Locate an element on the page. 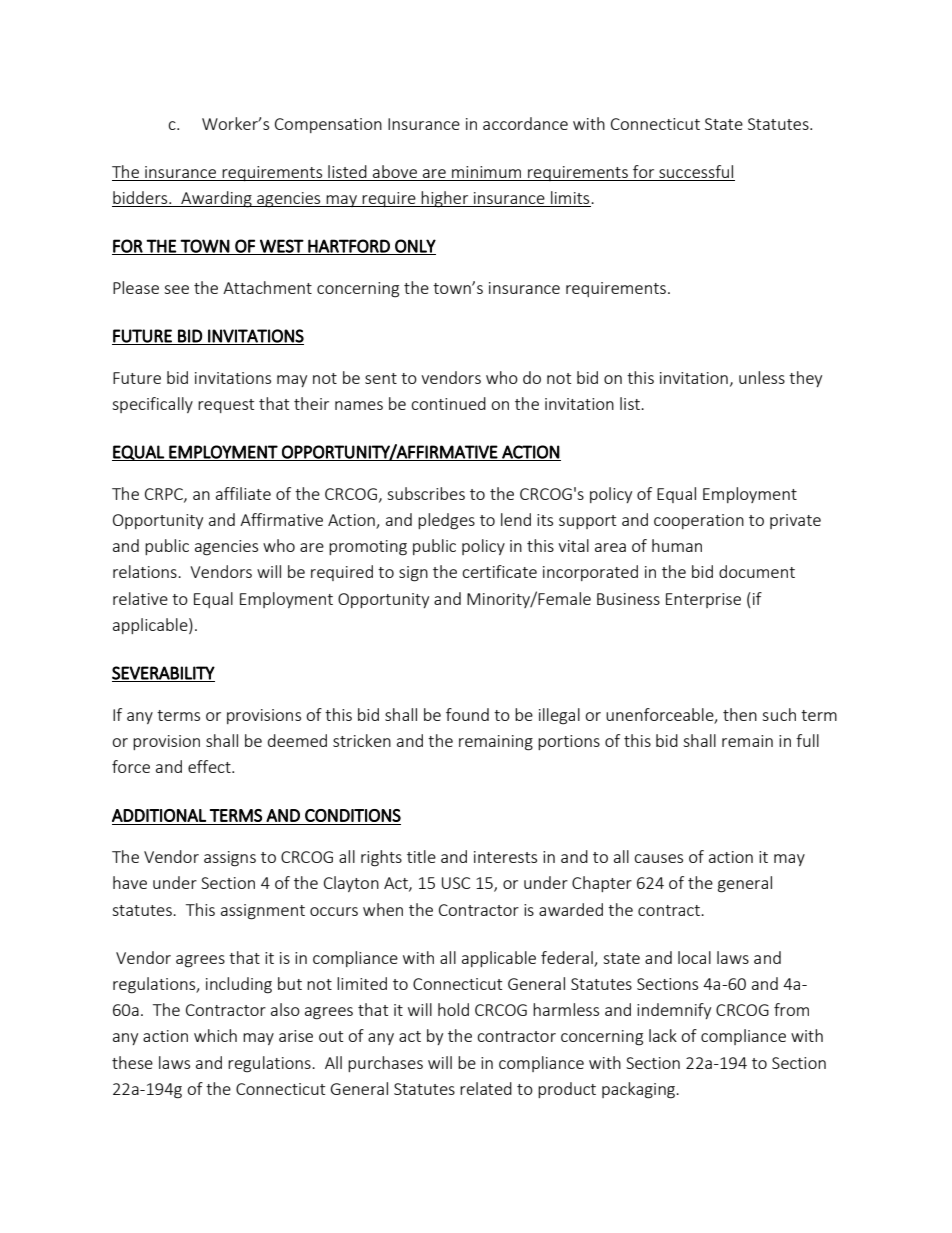 The image size is (952, 1233). which is located at coordinates (215, 1035).
